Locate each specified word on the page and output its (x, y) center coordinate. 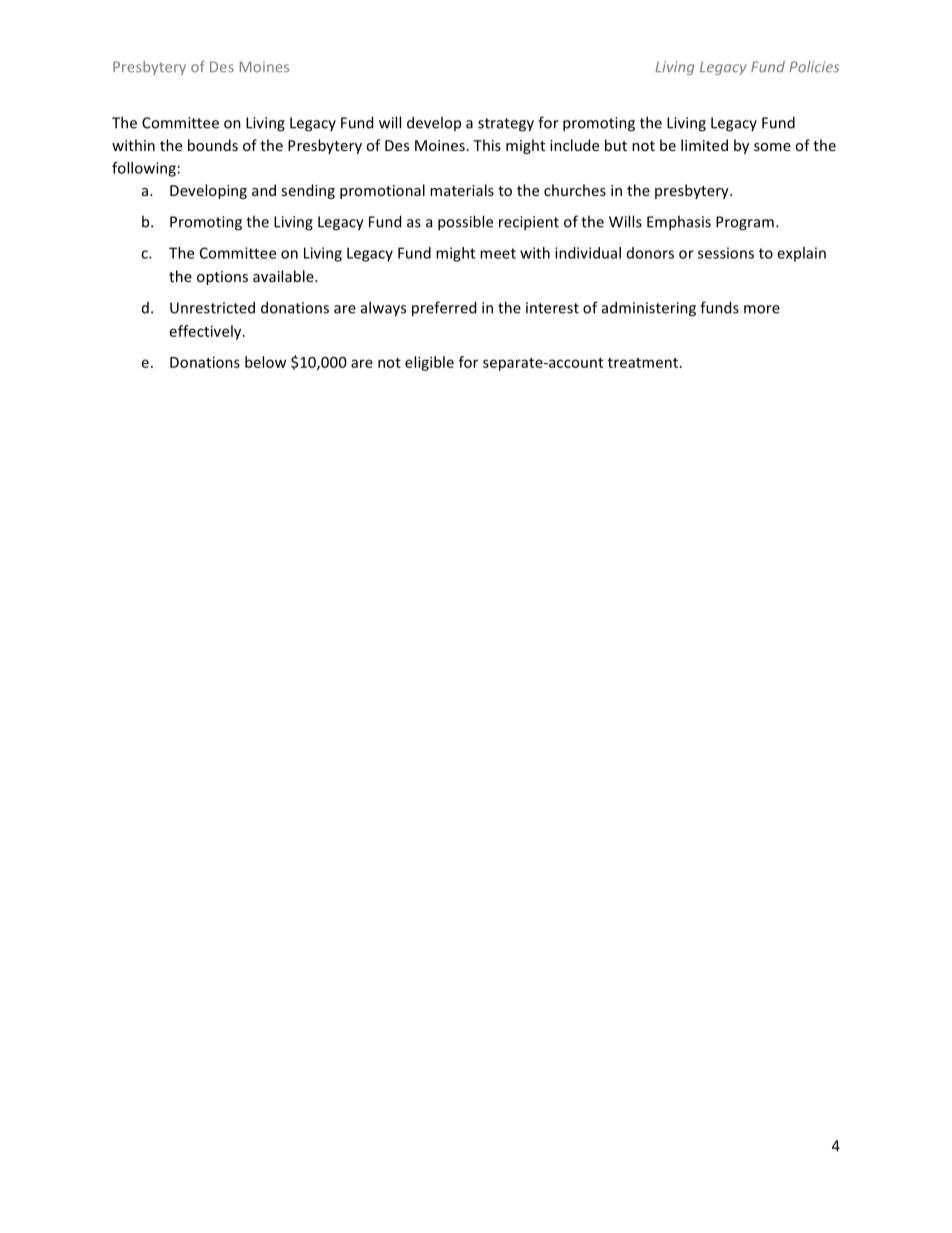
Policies (814, 67)
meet (498, 253)
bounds (213, 145)
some (772, 147)
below (265, 362)
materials (462, 190)
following (144, 169)
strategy (506, 125)
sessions (726, 253)
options (222, 278)
